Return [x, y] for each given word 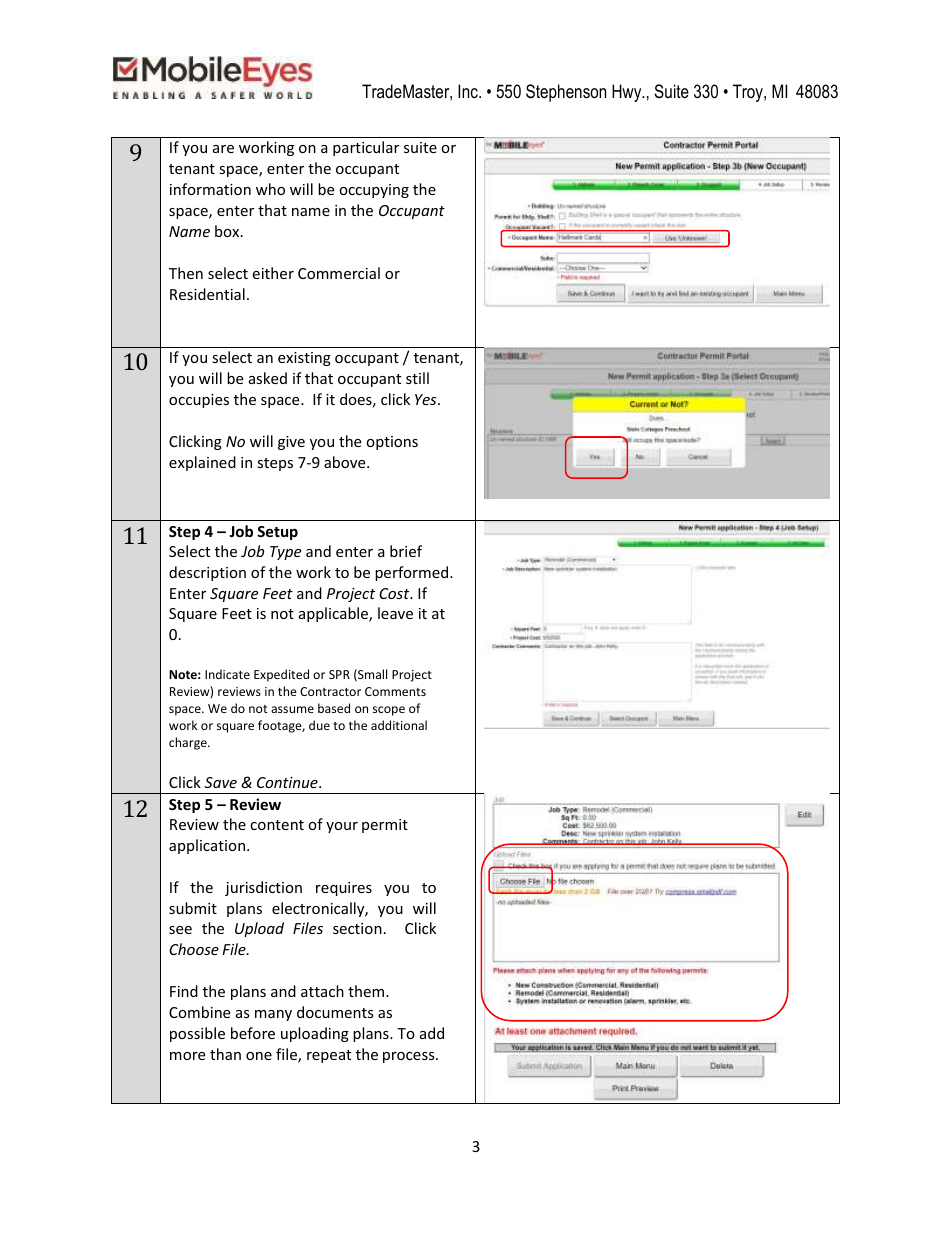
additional [399, 725]
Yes [427, 399]
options [392, 443]
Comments [395, 691]
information [210, 189]
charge [189, 743]
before [253, 1033]
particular [366, 148]
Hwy [628, 93]
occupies [199, 401]
